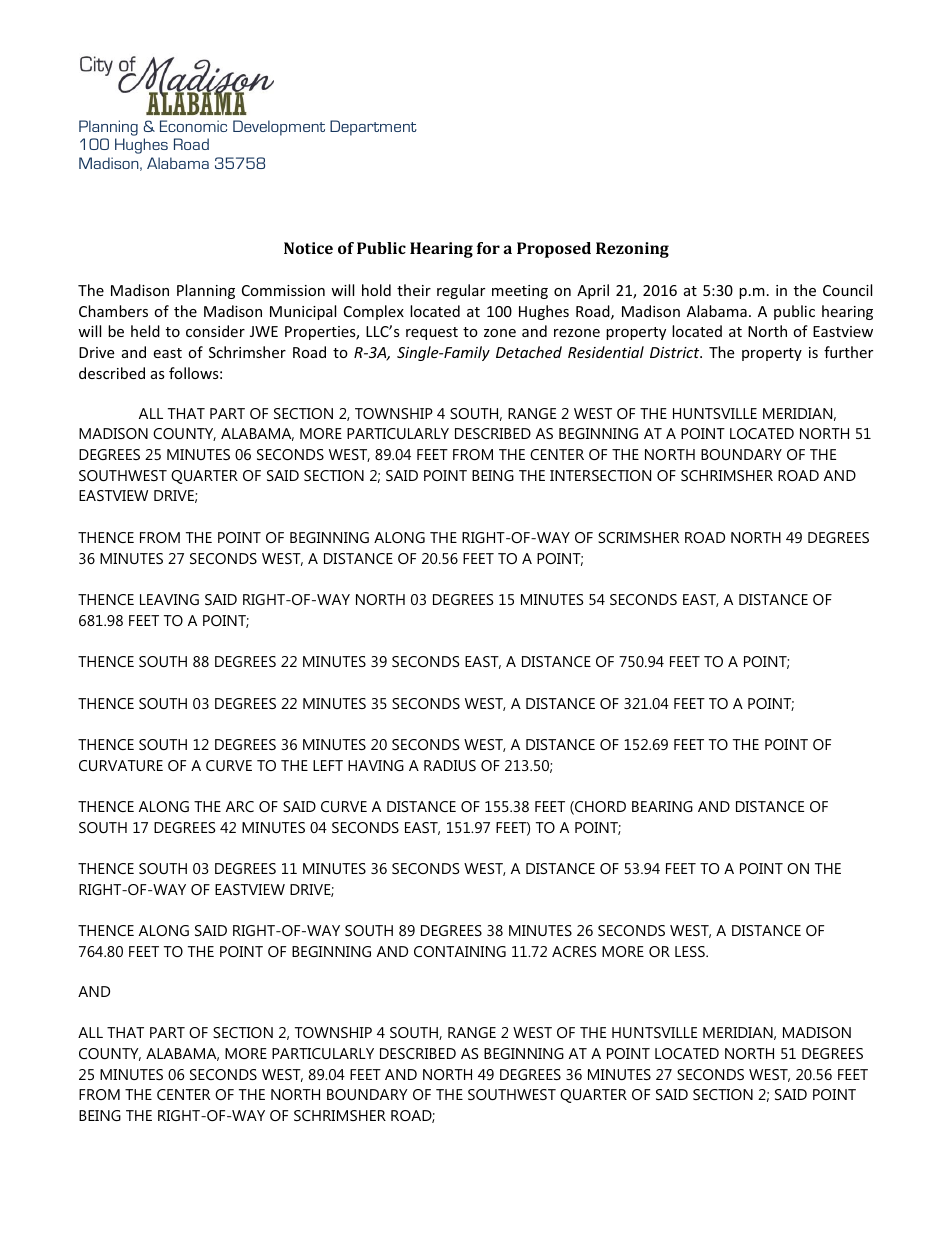  I want to click on Rezoning, so click(632, 250).
